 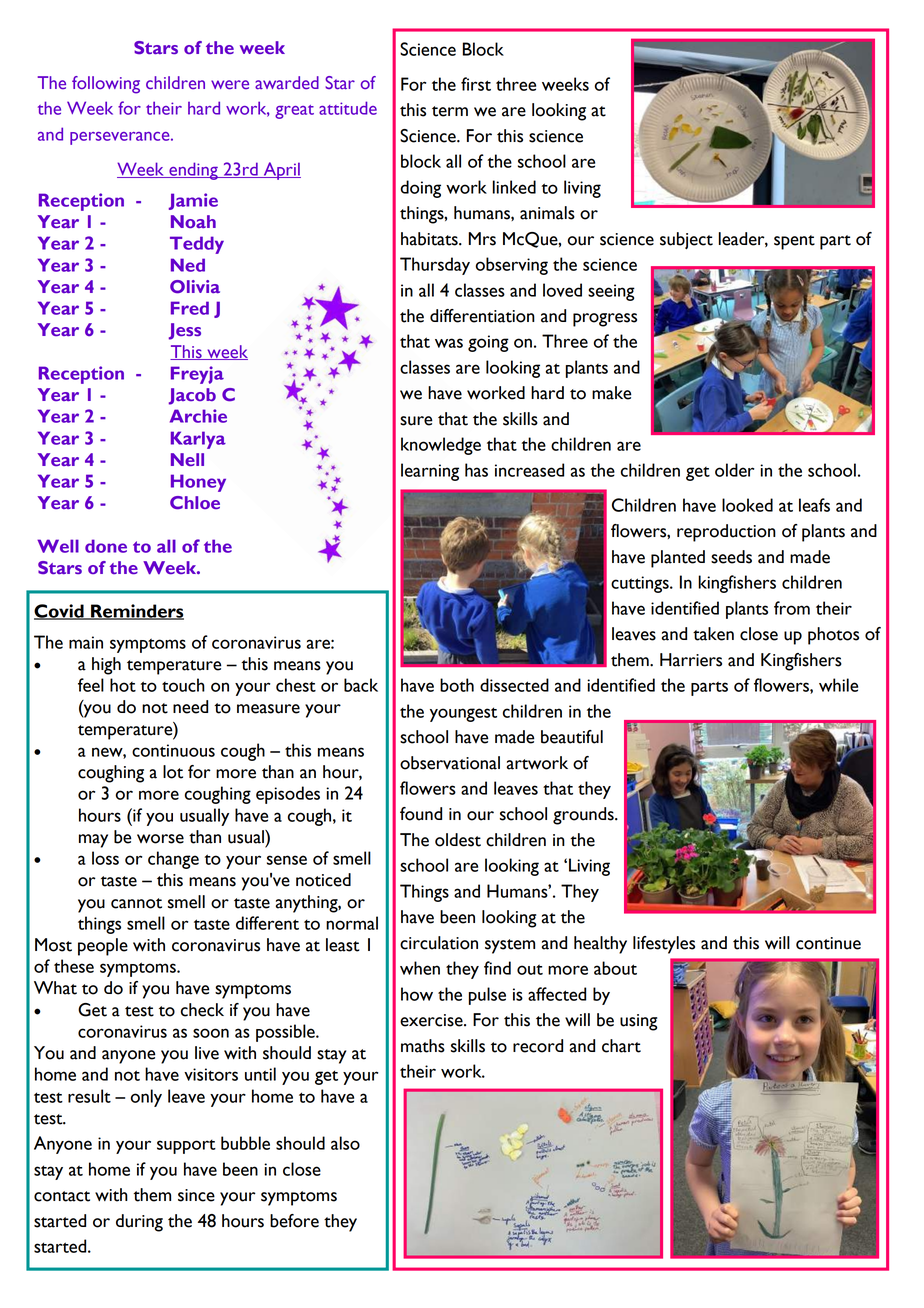 What do you see at coordinates (106, 85) in the page?
I see `following` at bounding box center [106, 85].
